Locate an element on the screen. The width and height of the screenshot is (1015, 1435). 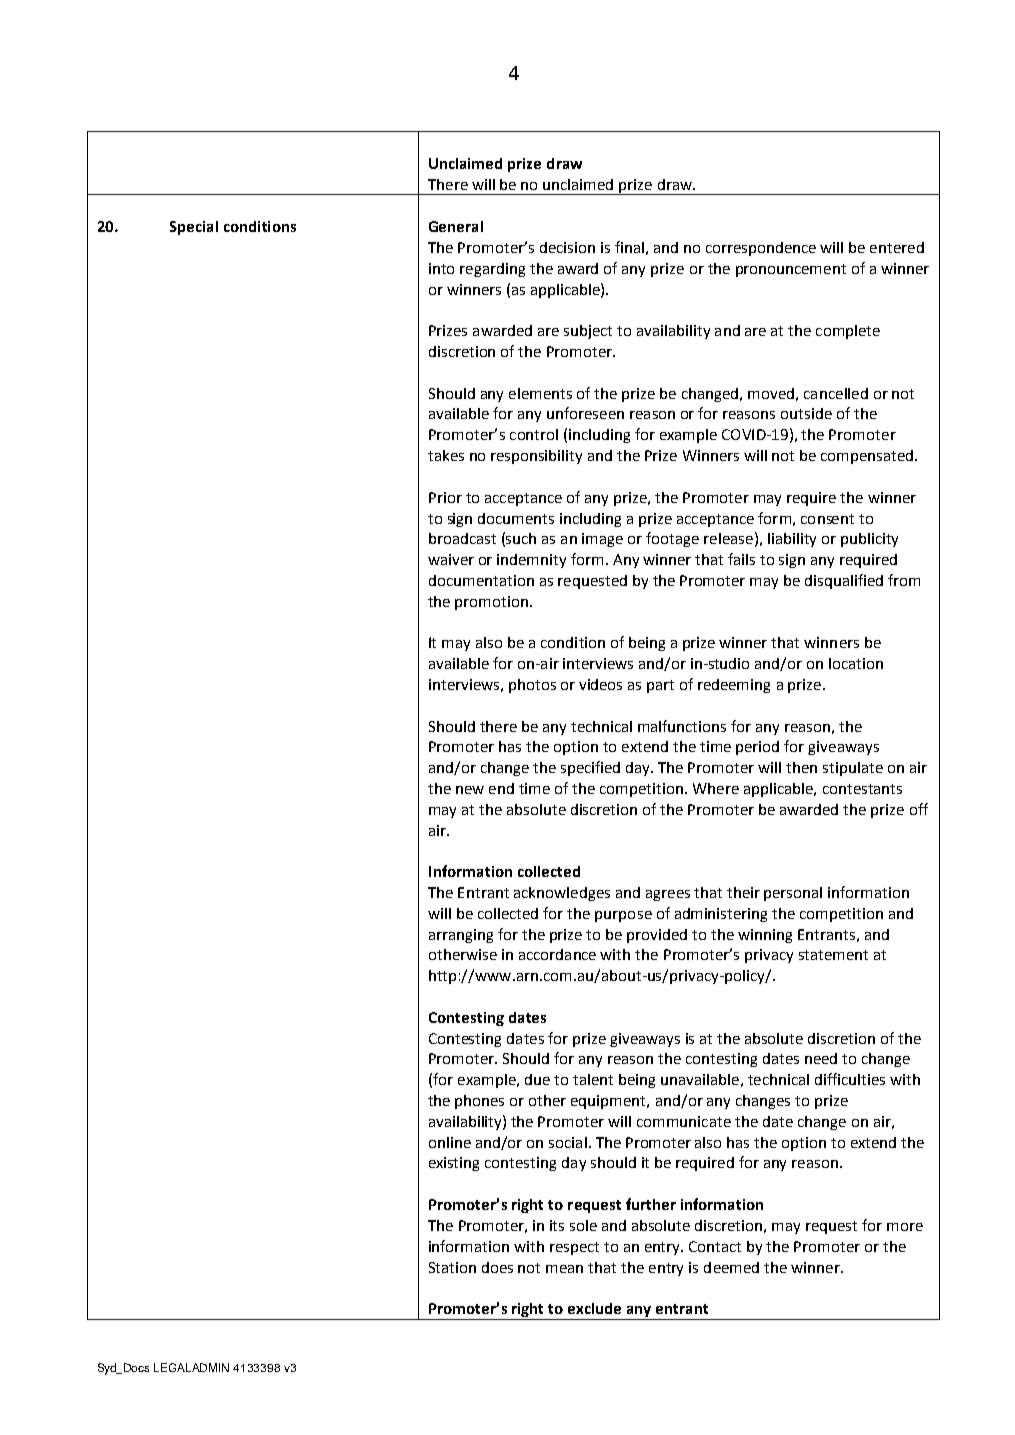
mean is located at coordinates (564, 1269).
